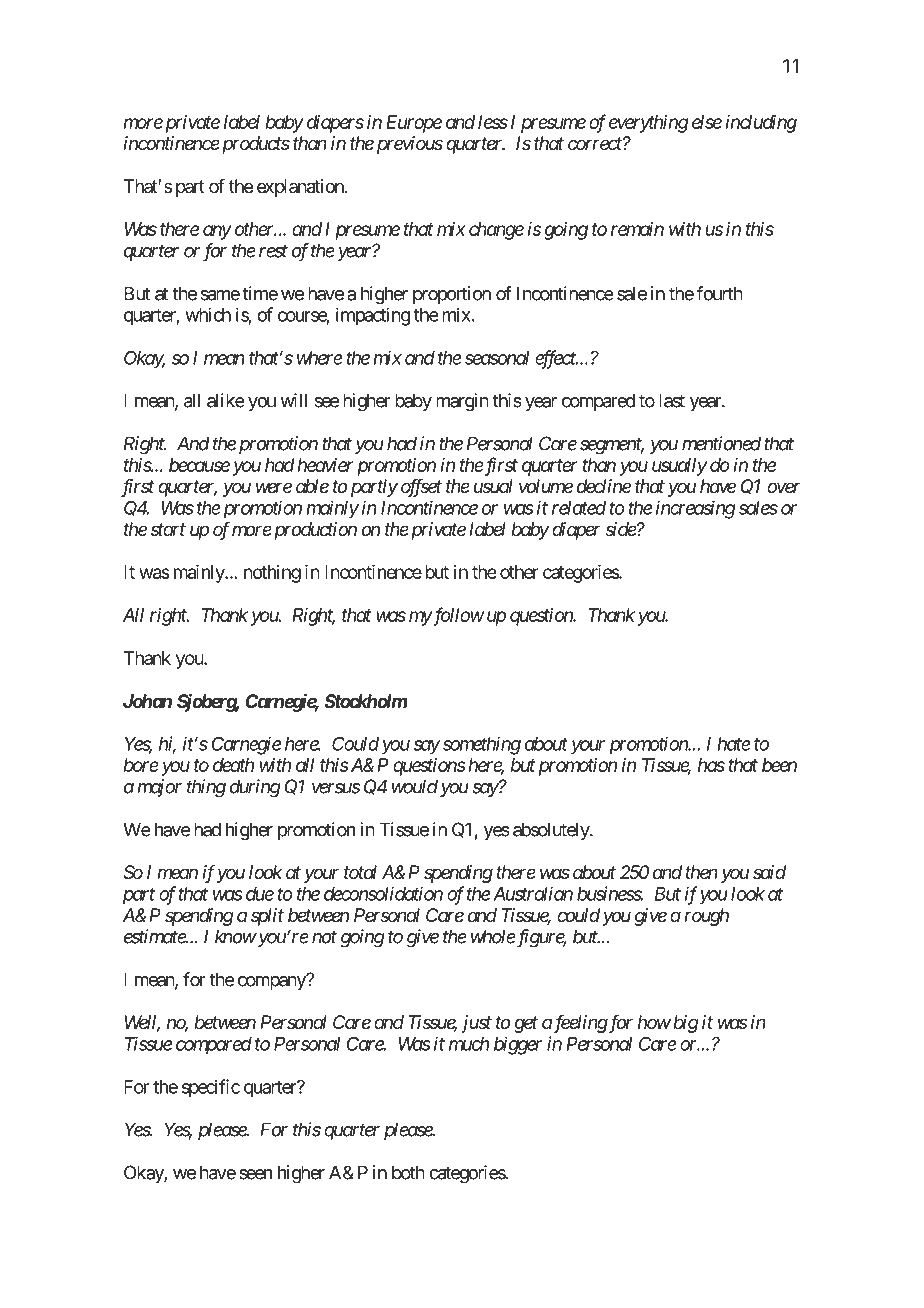  What do you see at coordinates (267, 917) in the document?
I see `split` at bounding box center [267, 917].
